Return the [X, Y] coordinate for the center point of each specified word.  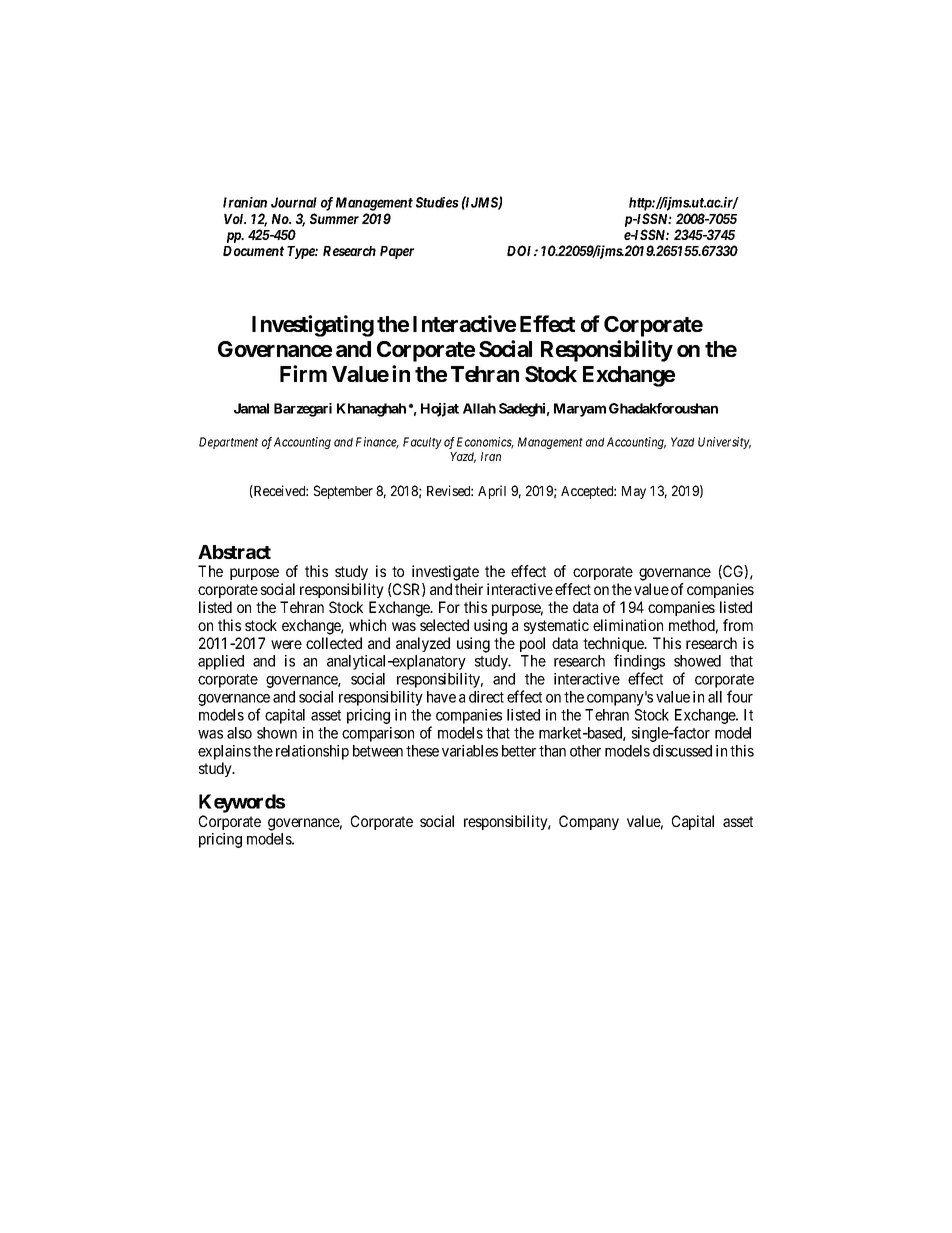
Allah [479, 408]
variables [470, 751]
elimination [628, 625]
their [469, 589]
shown [277, 733]
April [492, 492]
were [286, 644]
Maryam [580, 410]
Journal [294, 202]
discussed [682, 751]
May [634, 492]
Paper [397, 252]
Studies [437, 202]
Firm [303, 373]
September [343, 492]
